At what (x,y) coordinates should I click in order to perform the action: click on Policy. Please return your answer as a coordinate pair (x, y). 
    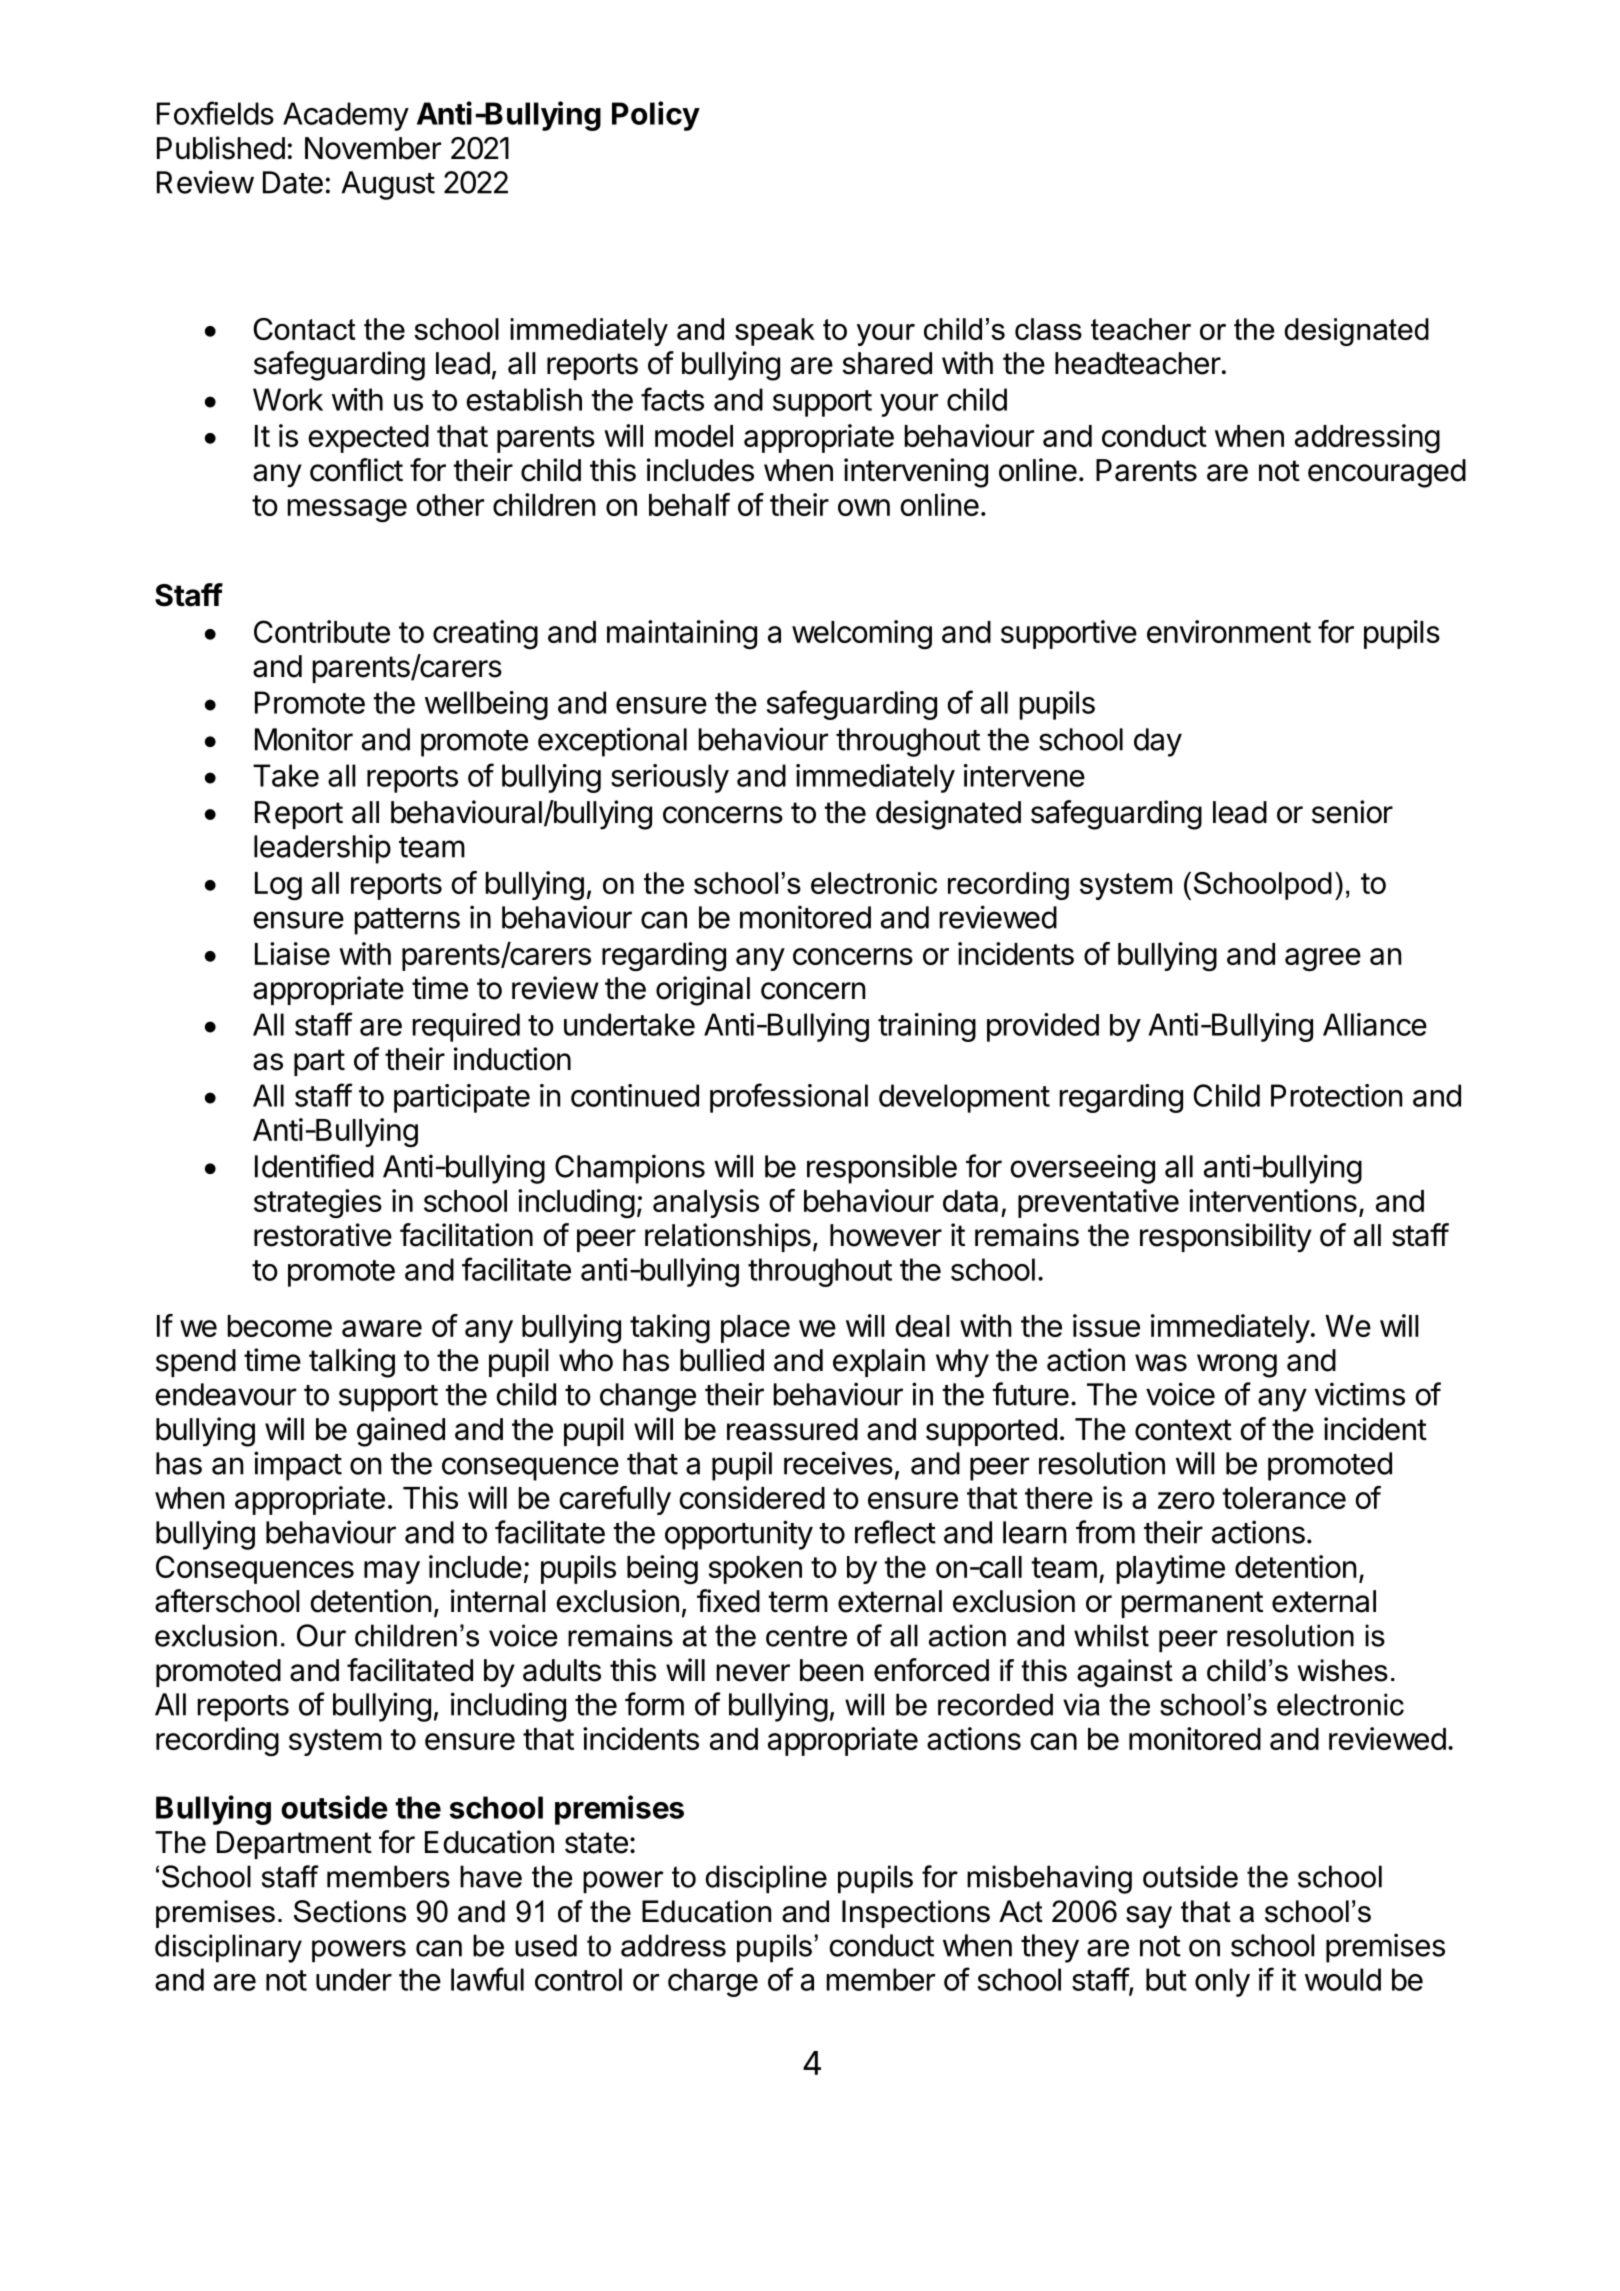
    Looking at the image, I should click on (656, 116).
